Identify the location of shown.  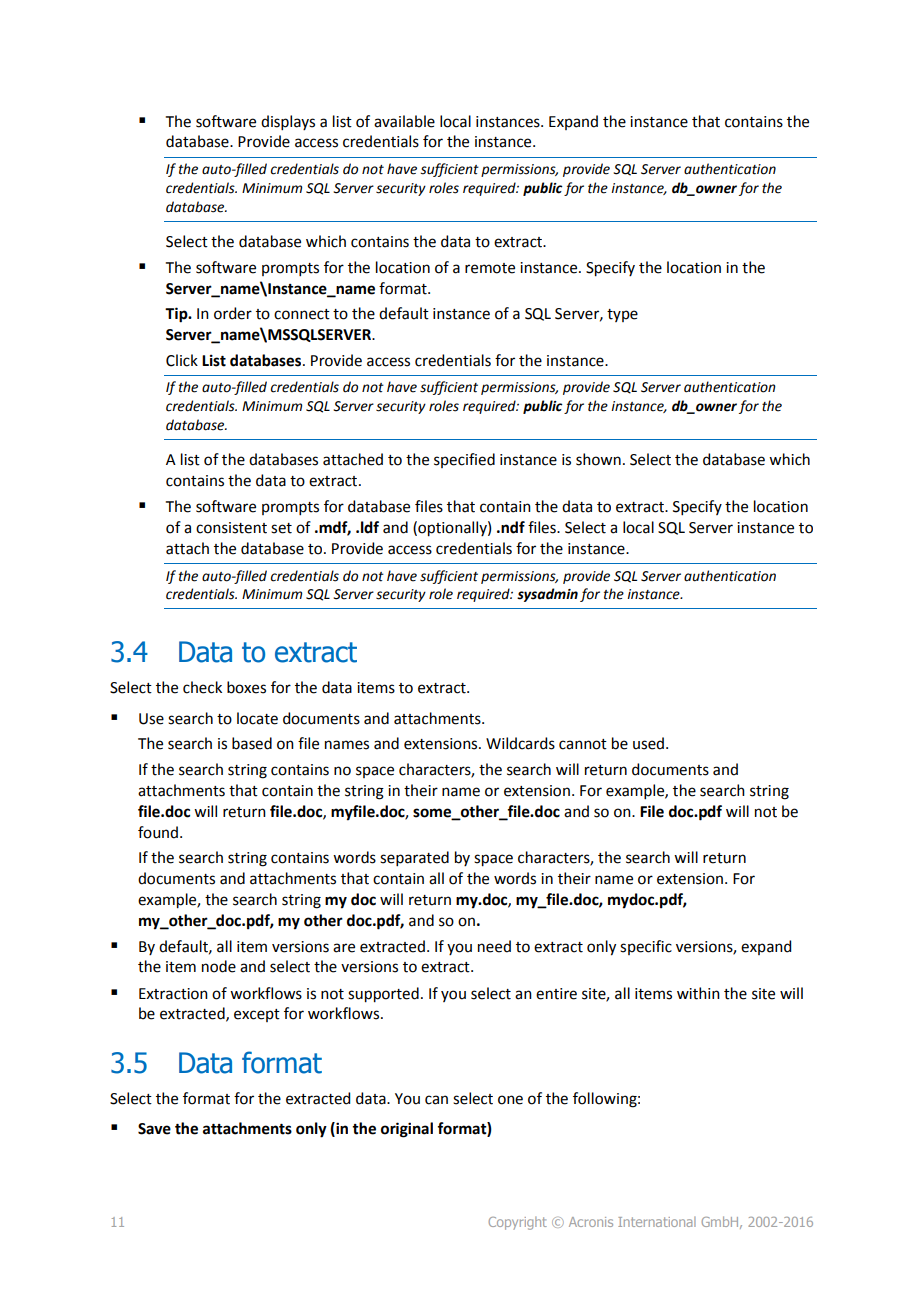
(598, 459).
